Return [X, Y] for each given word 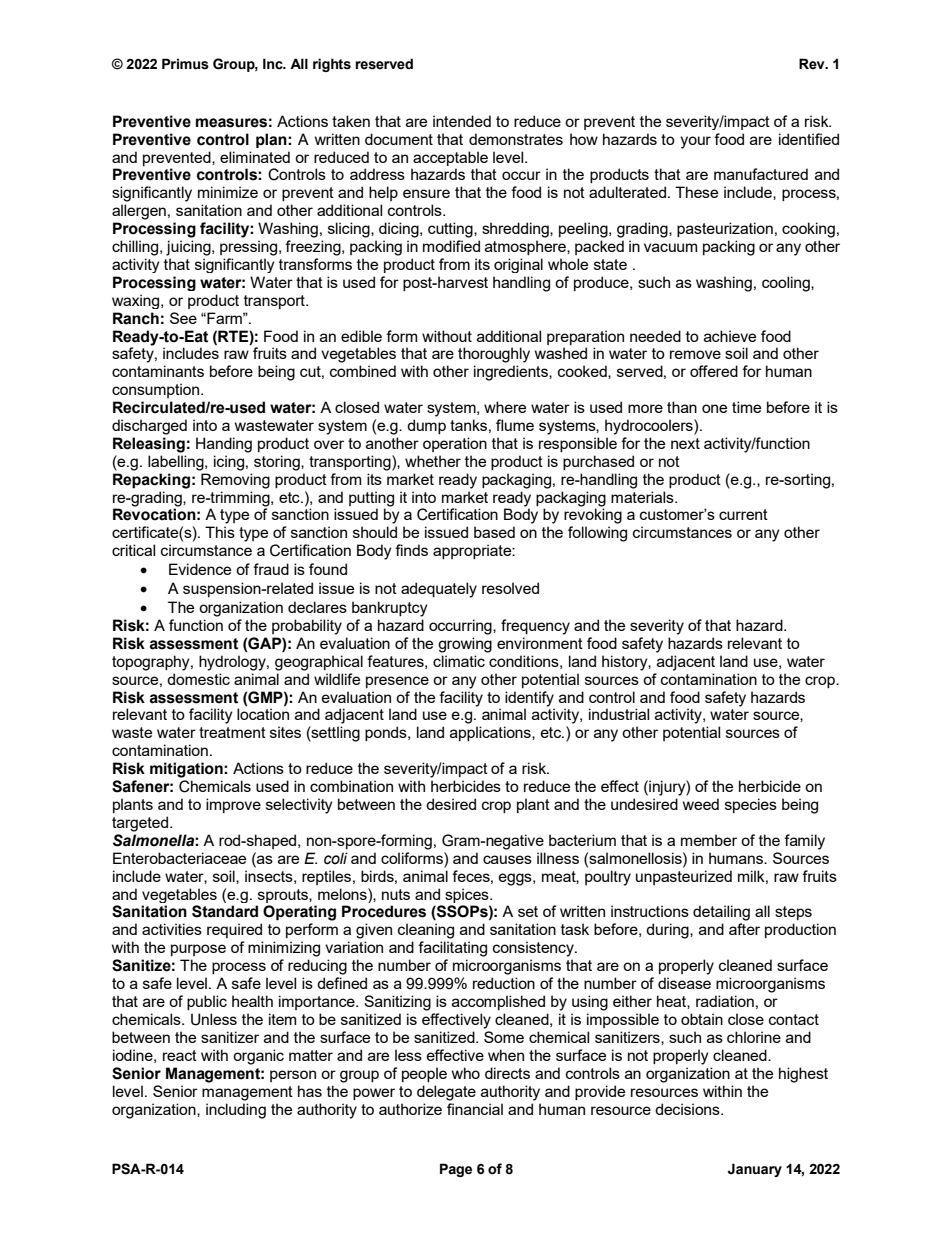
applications [491, 733]
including [236, 1111]
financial [475, 1109]
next [685, 443]
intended [462, 121]
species [751, 805]
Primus [185, 64]
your [695, 142]
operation [455, 444]
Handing [224, 445]
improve [233, 805]
